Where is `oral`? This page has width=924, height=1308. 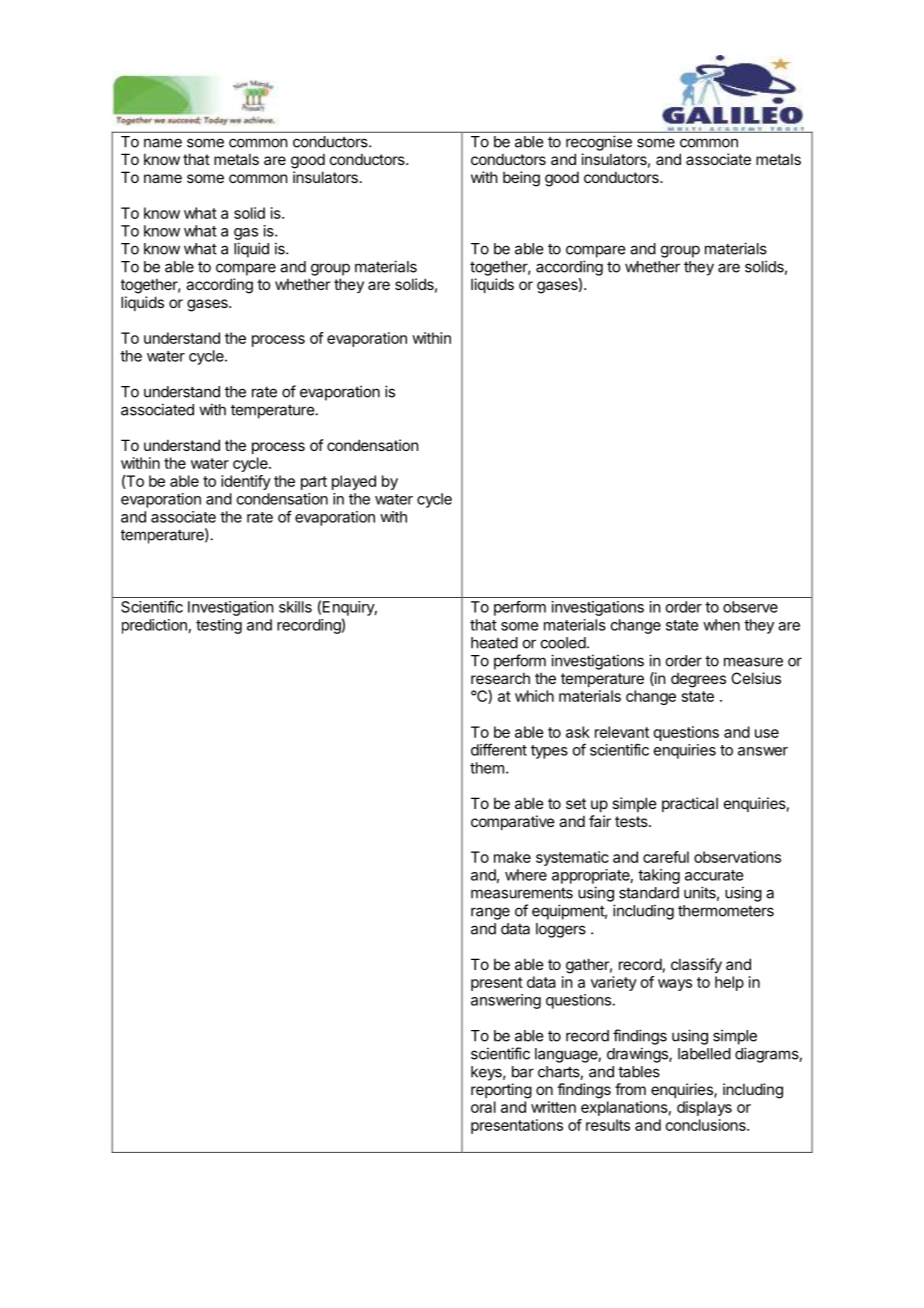 oral is located at coordinates (483, 1107).
